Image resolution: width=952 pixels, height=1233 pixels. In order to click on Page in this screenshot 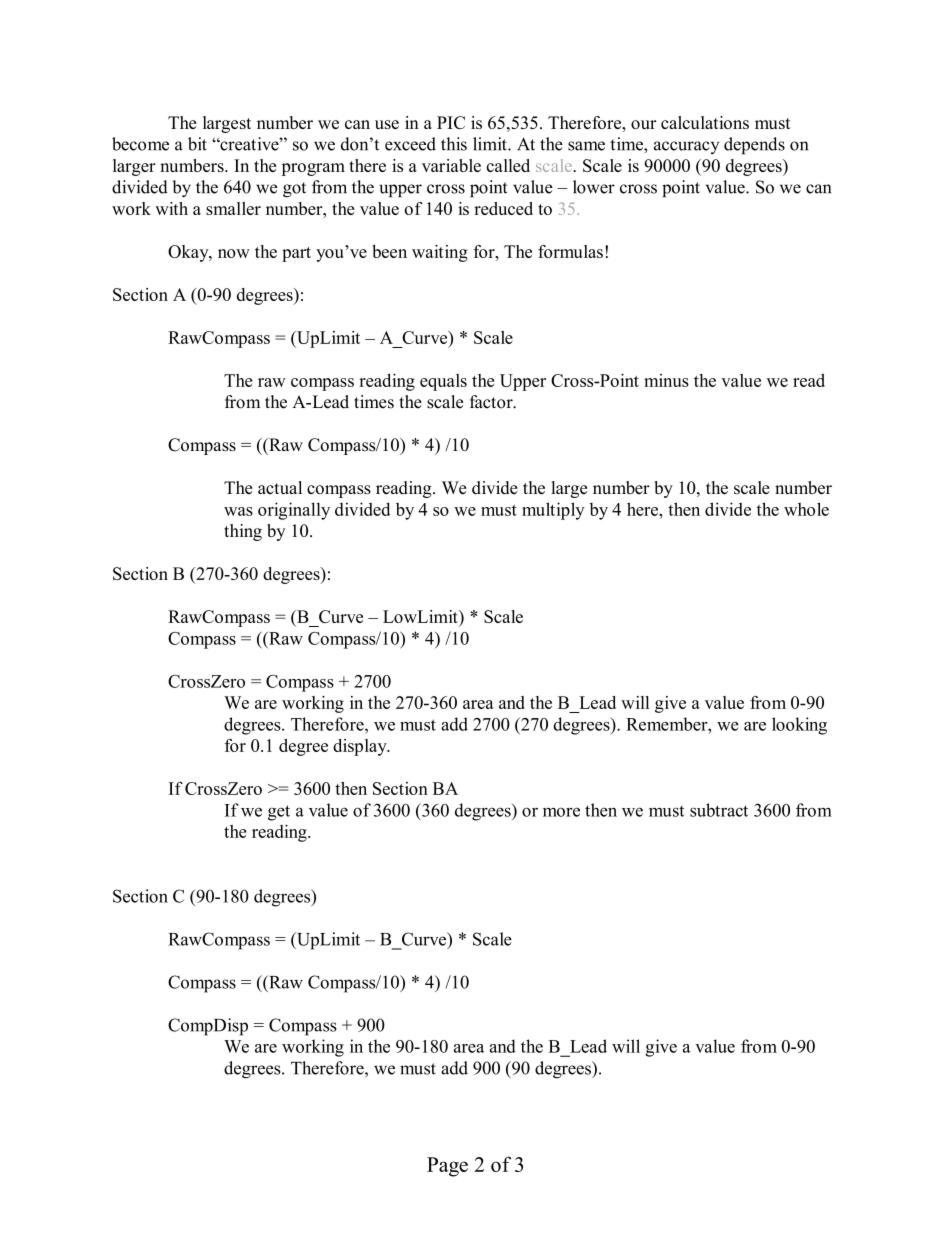, I will do `click(447, 1167)`.
